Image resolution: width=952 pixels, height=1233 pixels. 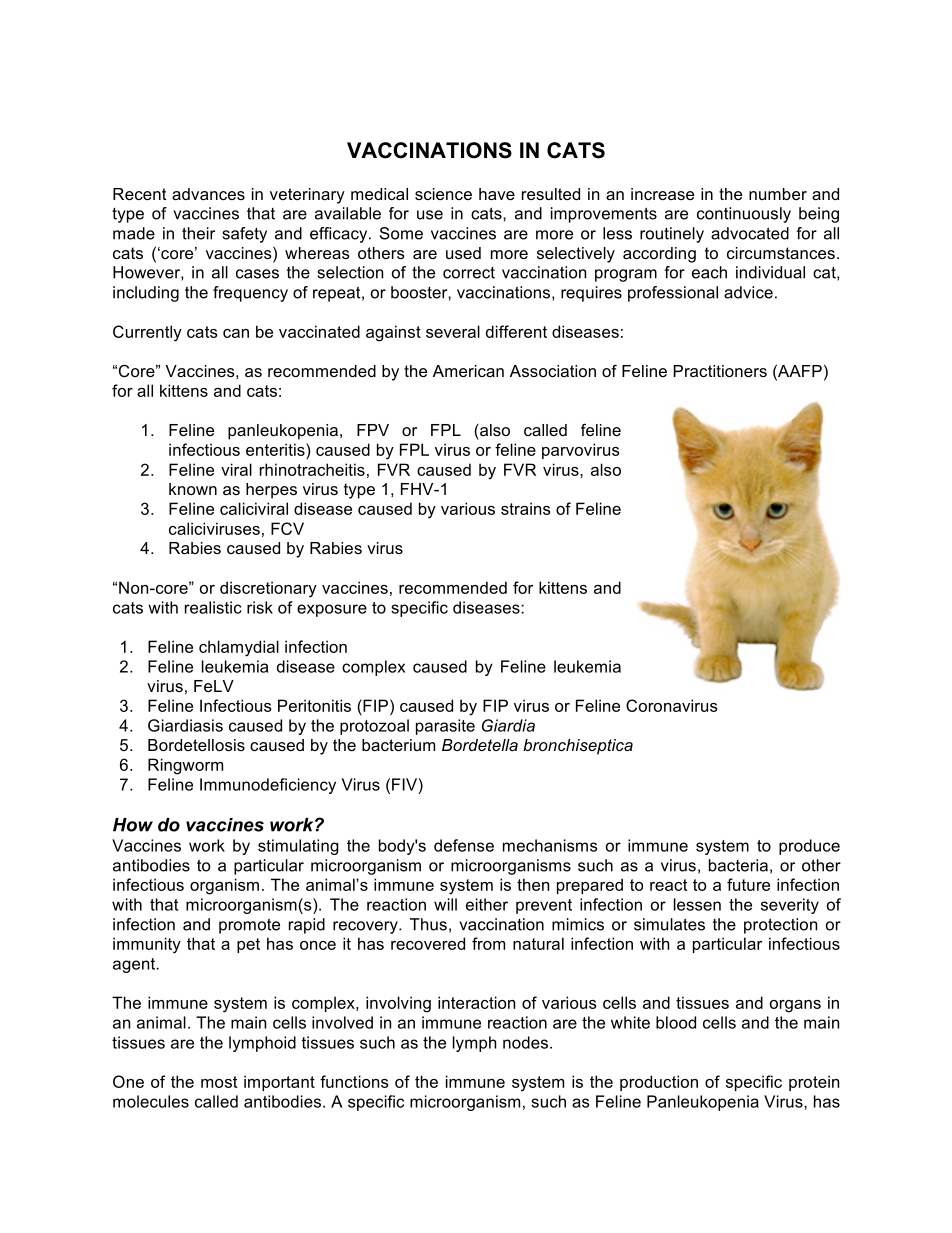 What do you see at coordinates (526, 508) in the screenshot?
I see `strains` at bounding box center [526, 508].
